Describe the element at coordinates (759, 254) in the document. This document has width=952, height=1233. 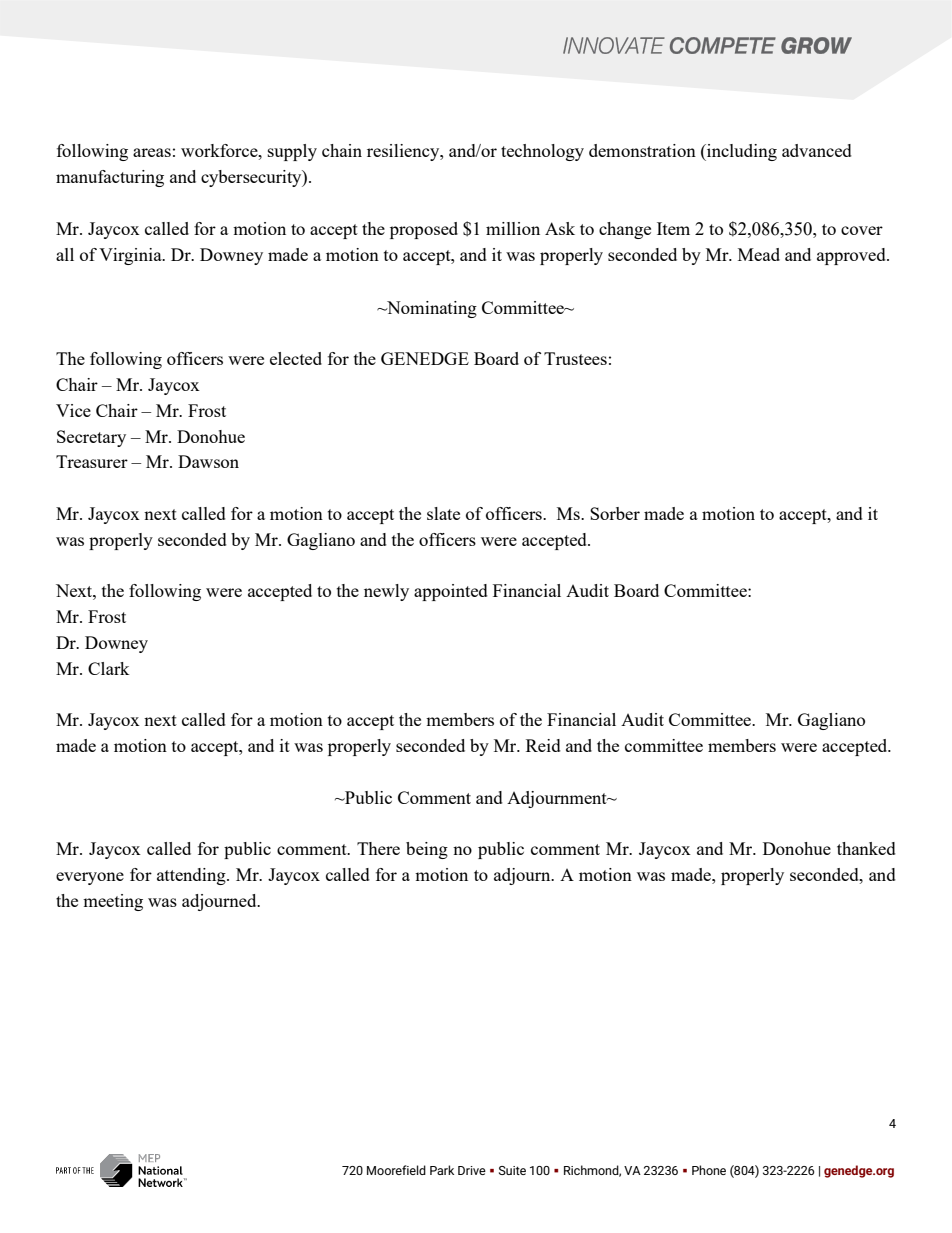
I see `Mead` at that location.
